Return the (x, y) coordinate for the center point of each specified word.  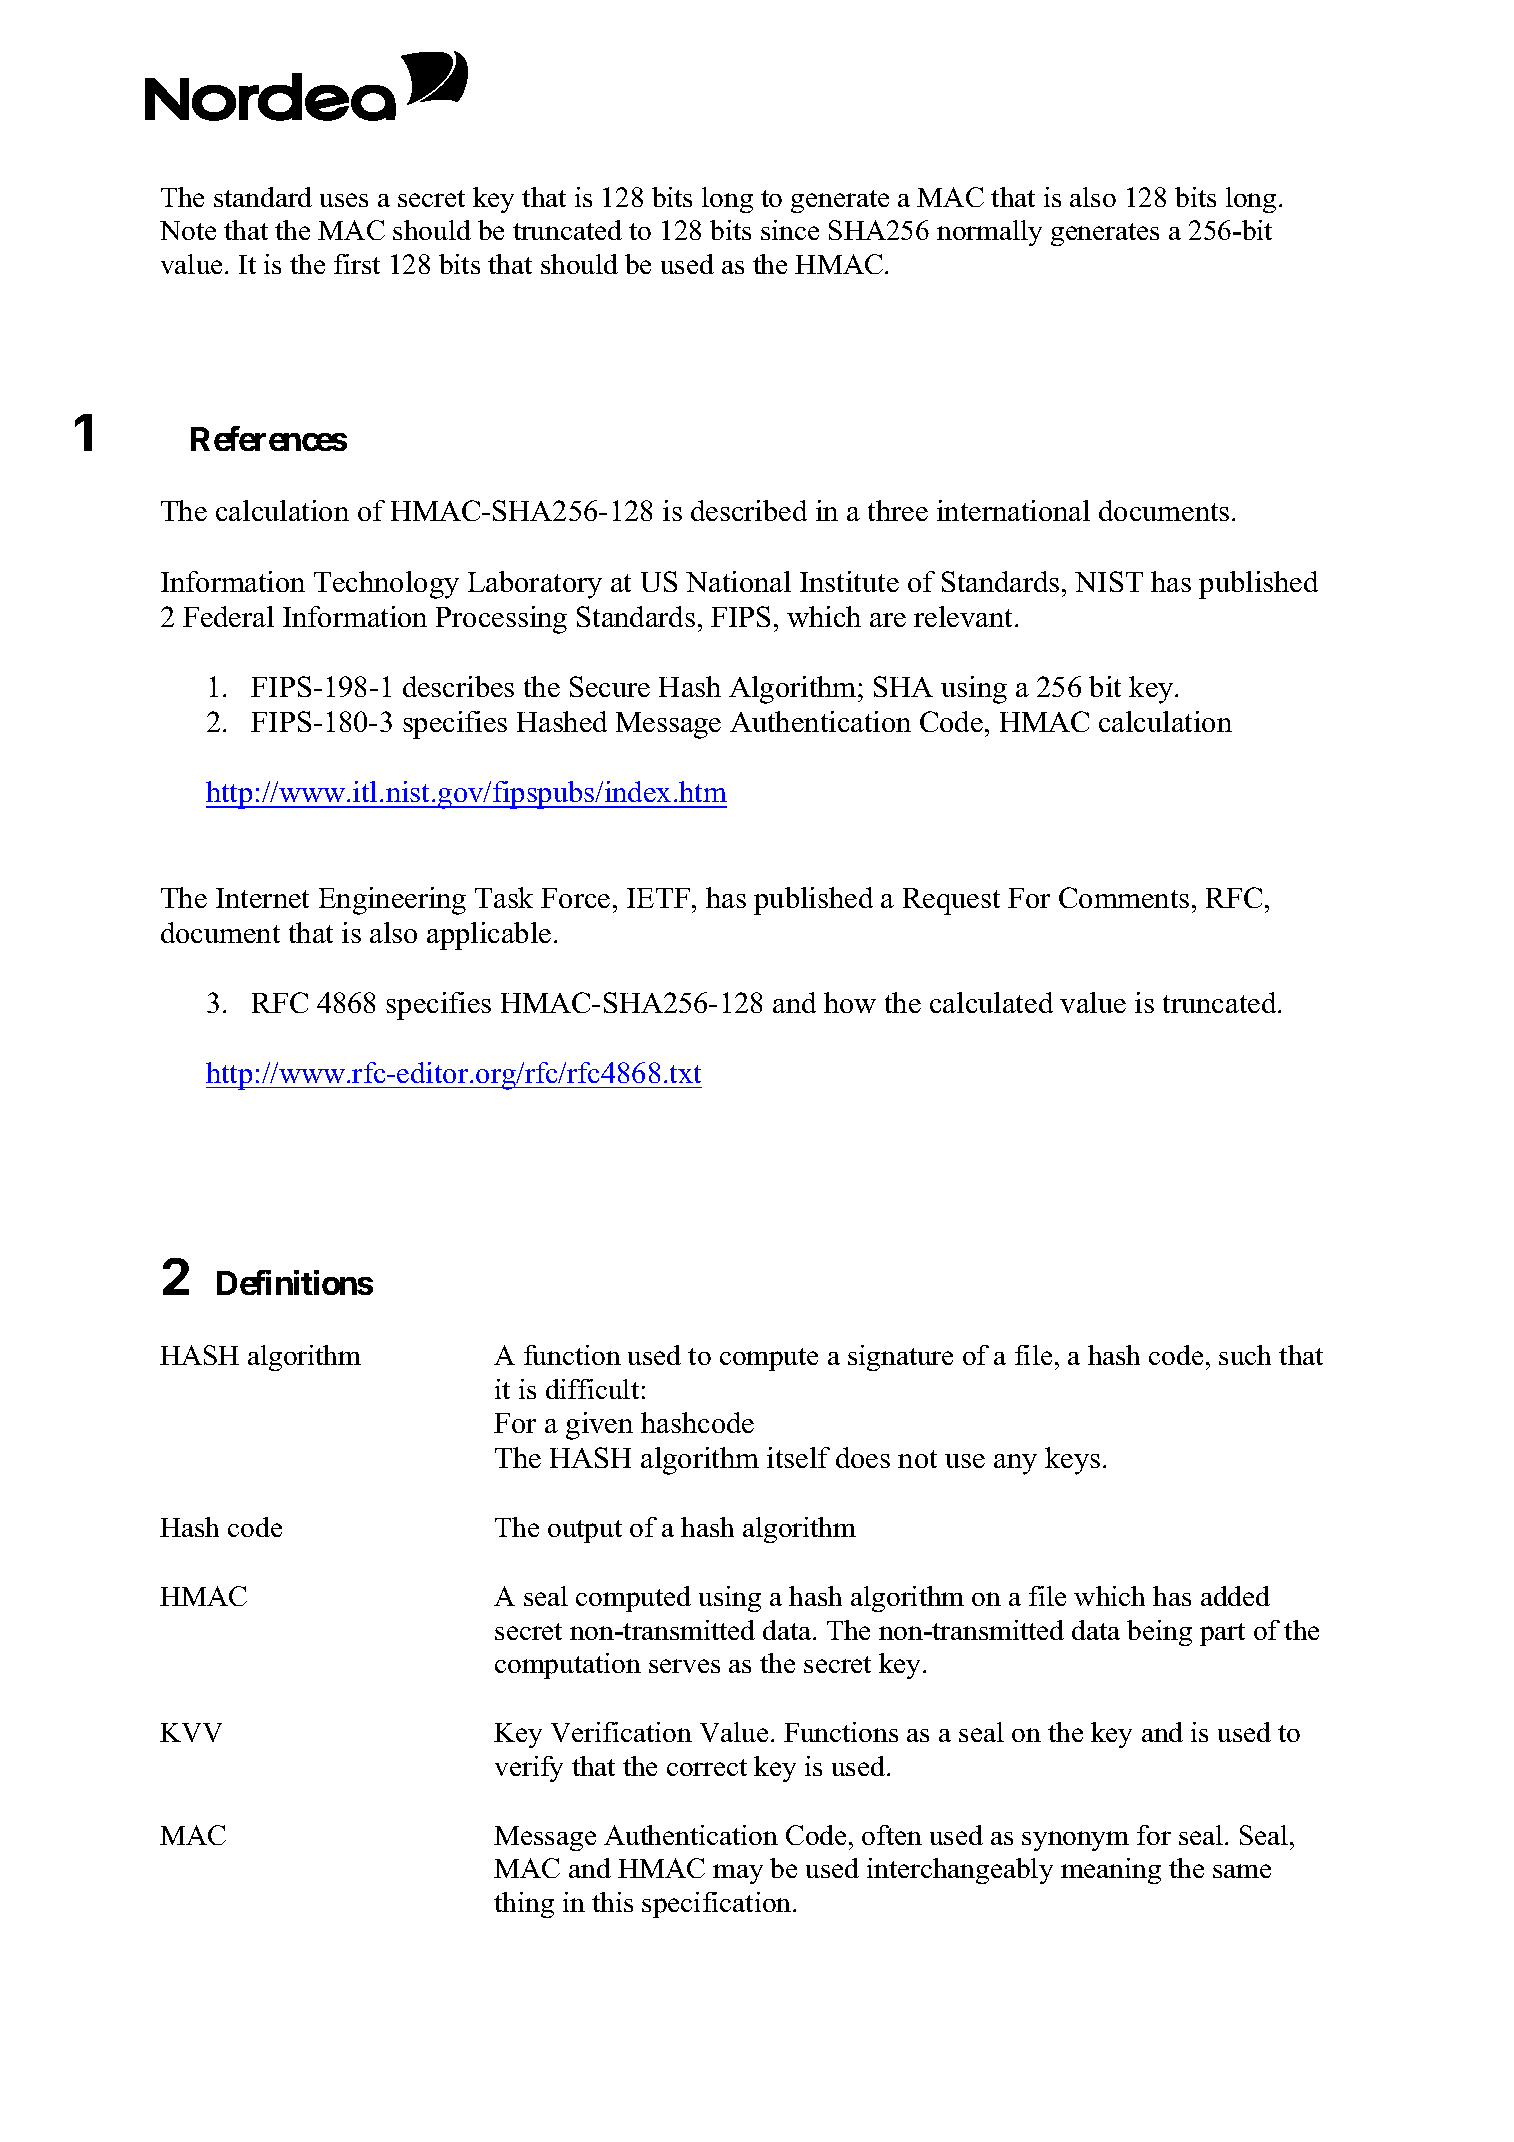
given (599, 1426)
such (1245, 1355)
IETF (658, 898)
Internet (262, 898)
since (790, 230)
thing (524, 1905)
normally (989, 233)
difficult (592, 1389)
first (357, 264)
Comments (1124, 897)
